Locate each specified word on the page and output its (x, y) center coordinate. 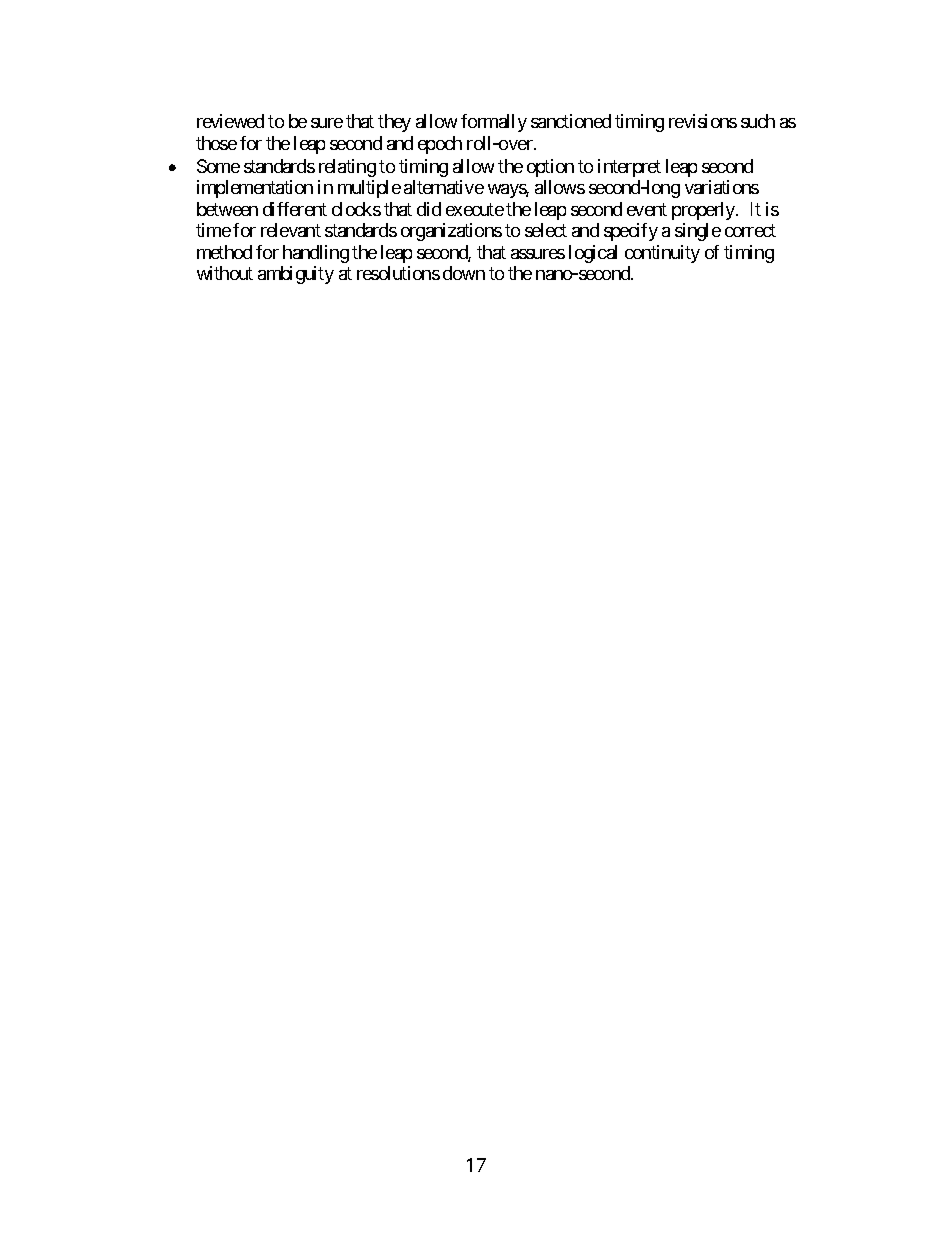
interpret (629, 168)
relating (347, 168)
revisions (703, 121)
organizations (451, 232)
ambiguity (296, 275)
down (464, 273)
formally (494, 123)
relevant (291, 230)
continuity (662, 254)
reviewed (230, 121)
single (698, 232)
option (550, 168)
